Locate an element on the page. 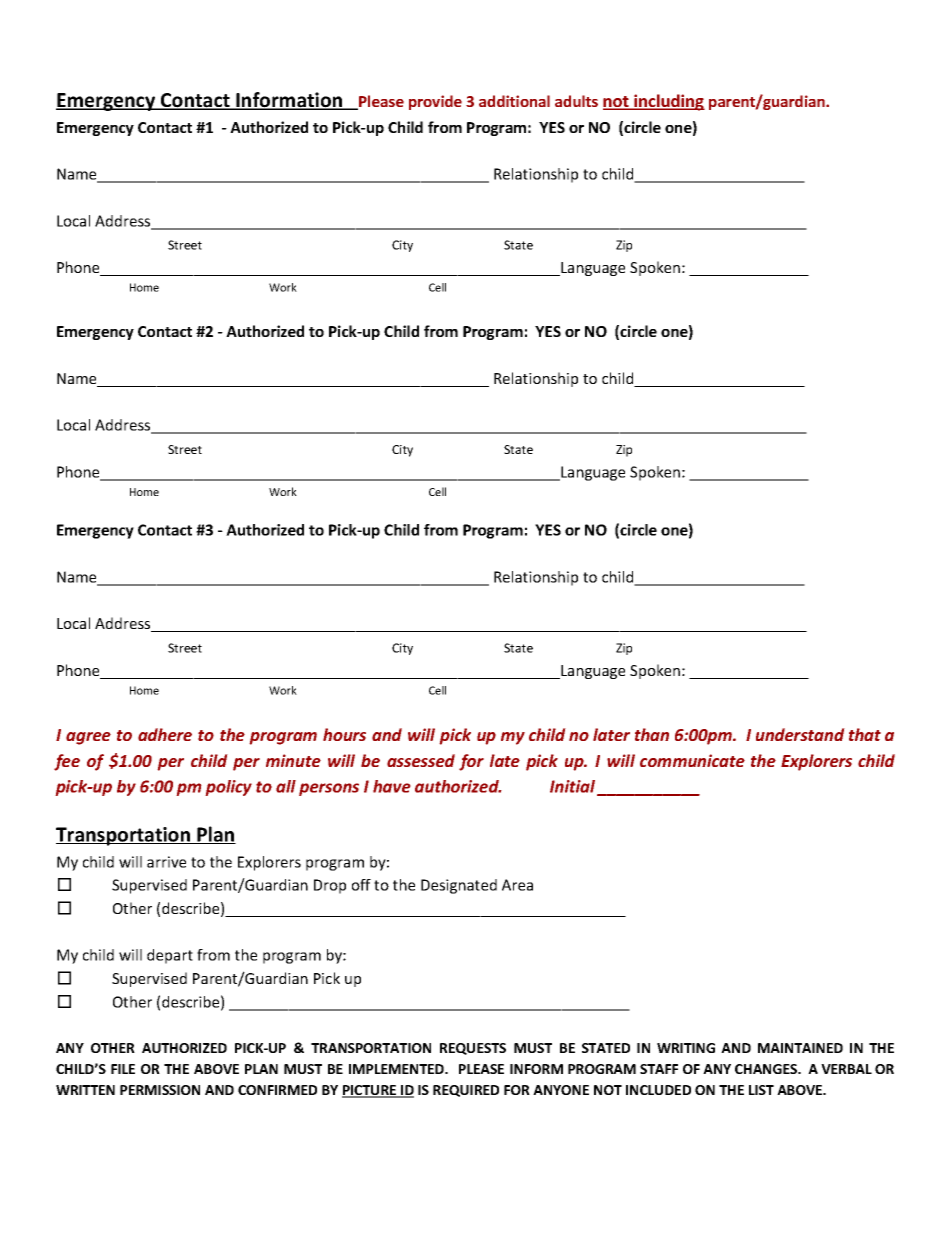 This page has height=1233, width=952. adhere is located at coordinates (165, 734).
